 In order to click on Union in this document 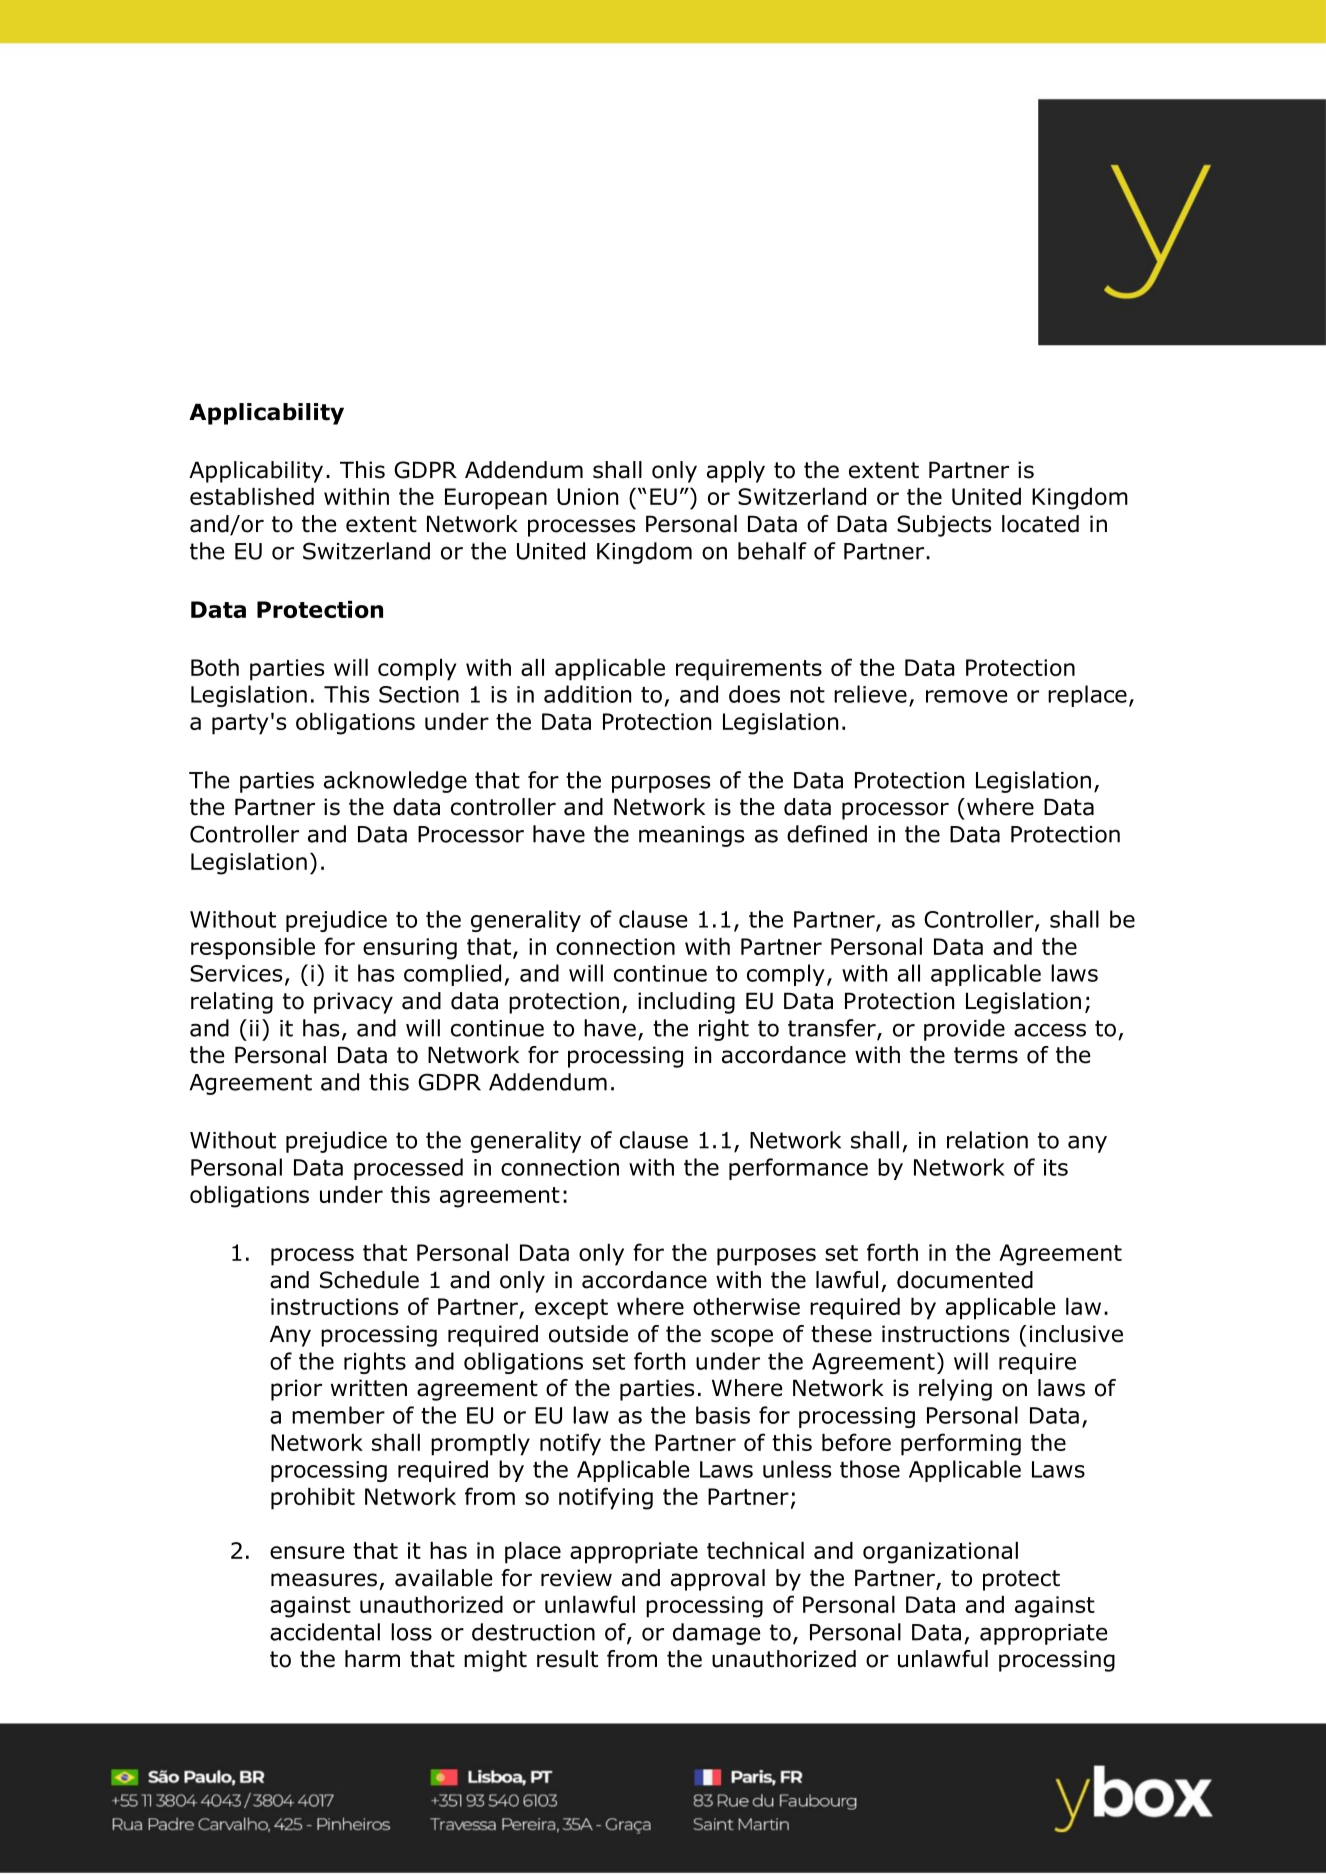, I will do `click(587, 496)`.
